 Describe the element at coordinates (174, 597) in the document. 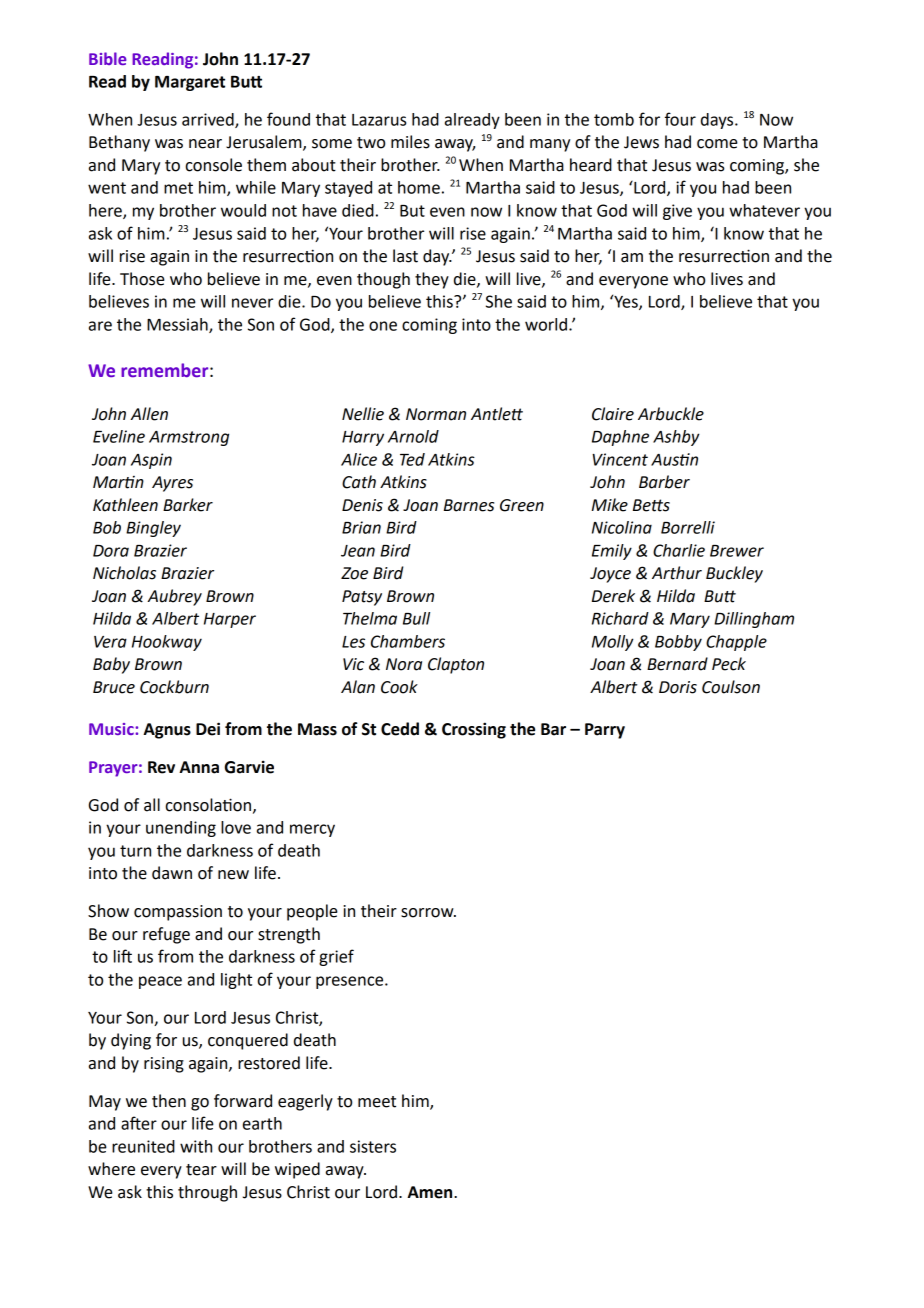

I see `Aubrey` at that location.
